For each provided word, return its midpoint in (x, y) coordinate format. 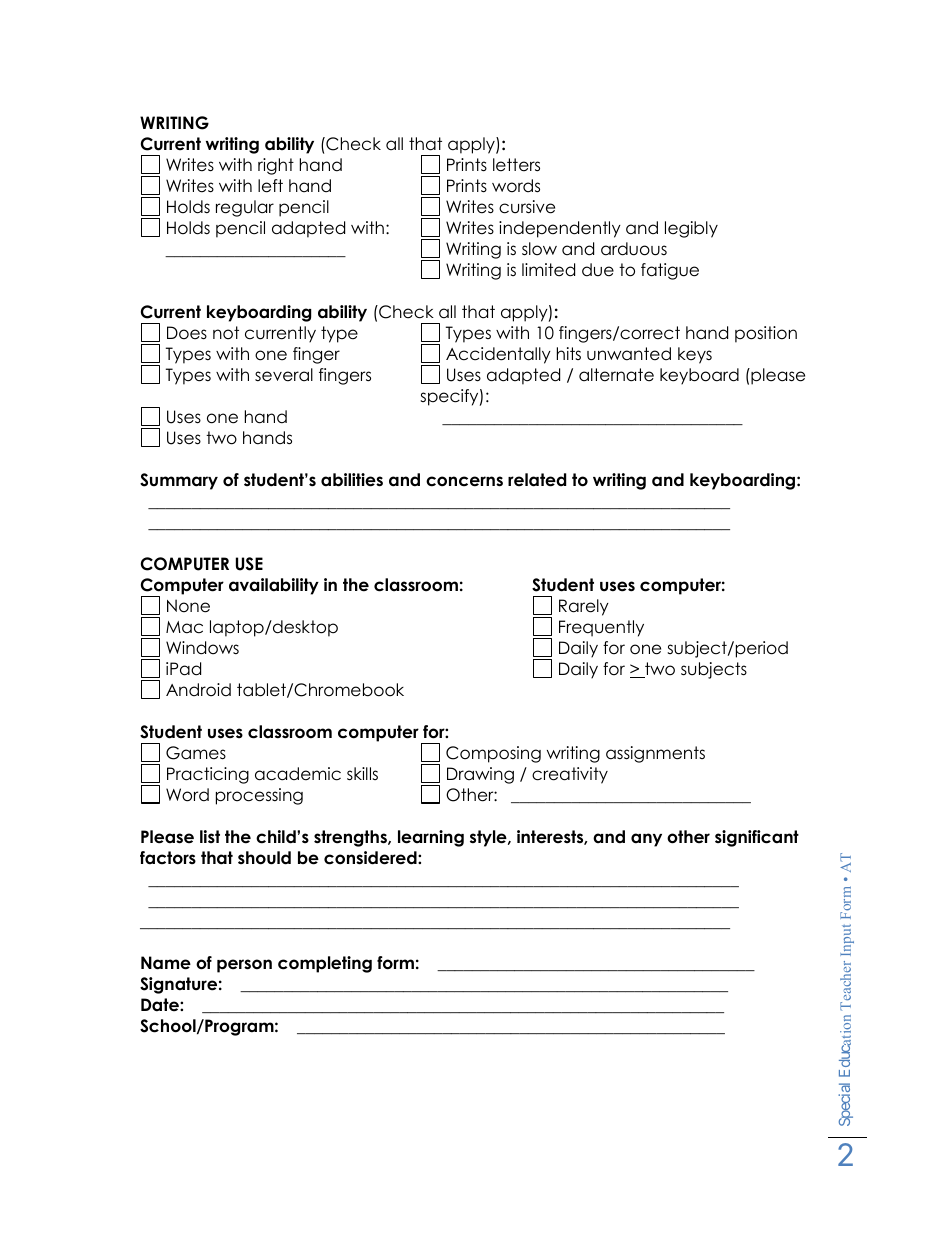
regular (245, 208)
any (646, 840)
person (244, 966)
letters (516, 165)
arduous (634, 249)
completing (325, 964)
